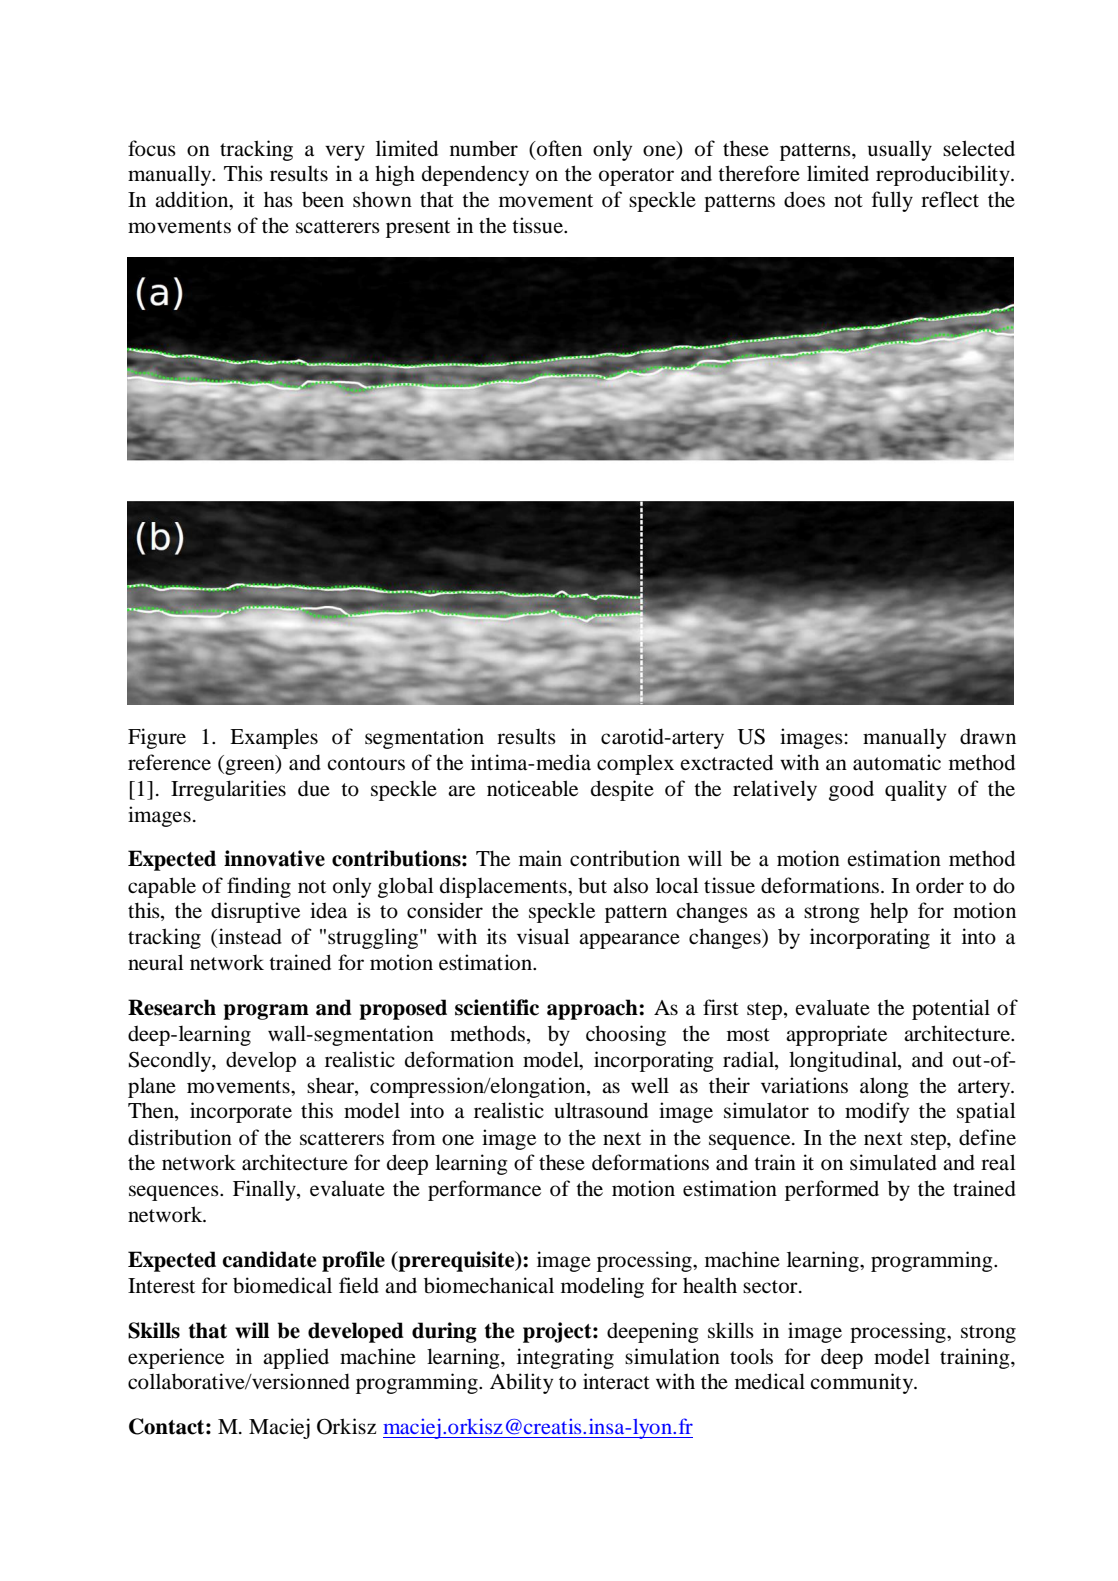  What do you see at coordinates (892, 201) in the document?
I see `fully` at bounding box center [892, 201].
